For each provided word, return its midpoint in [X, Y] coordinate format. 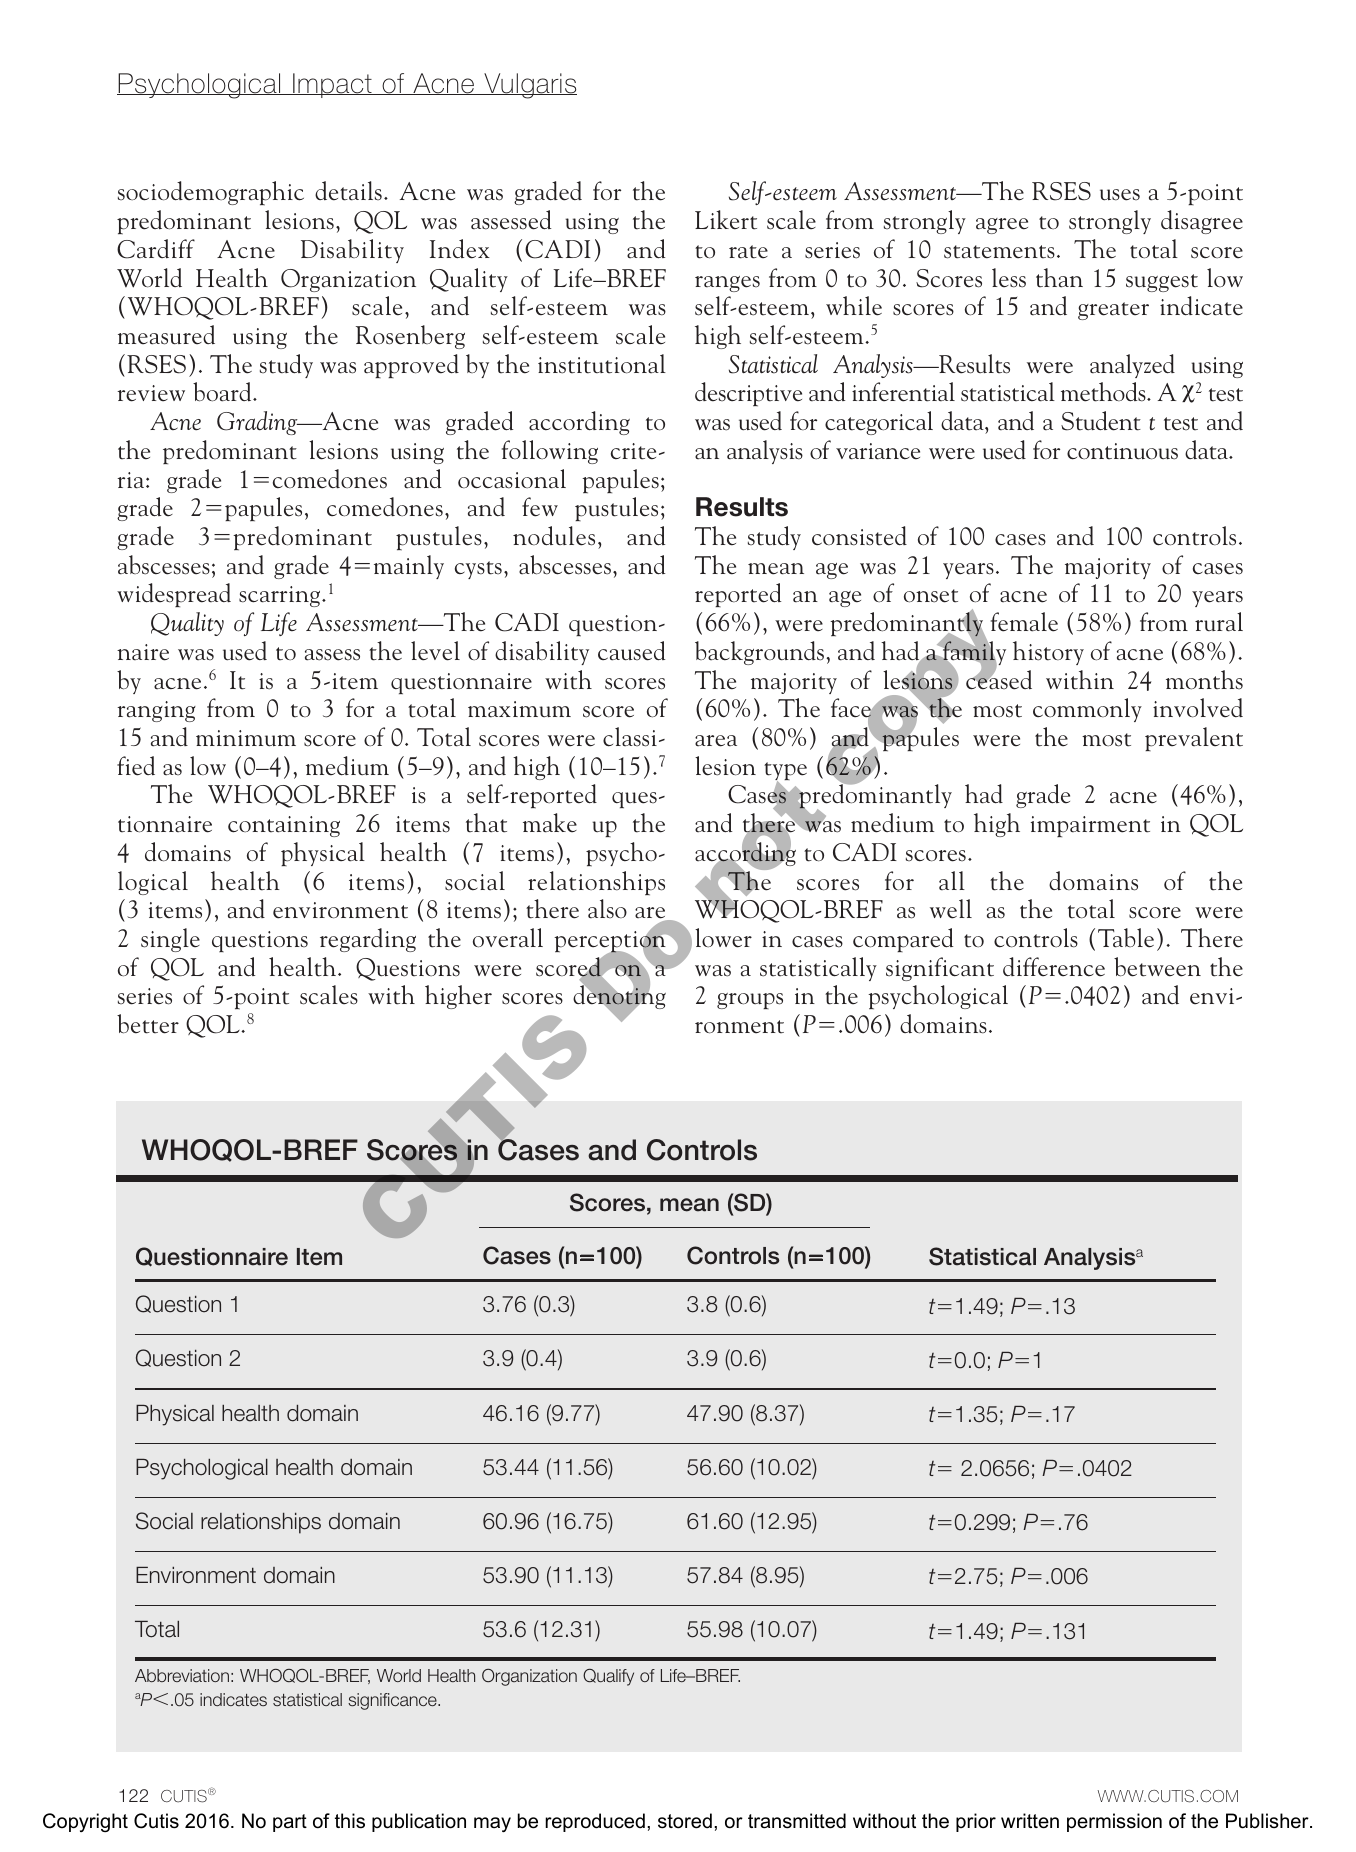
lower [723, 938]
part [290, 1823]
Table [1126, 938]
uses [1120, 195]
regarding [368, 940]
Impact [332, 85]
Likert [726, 220]
